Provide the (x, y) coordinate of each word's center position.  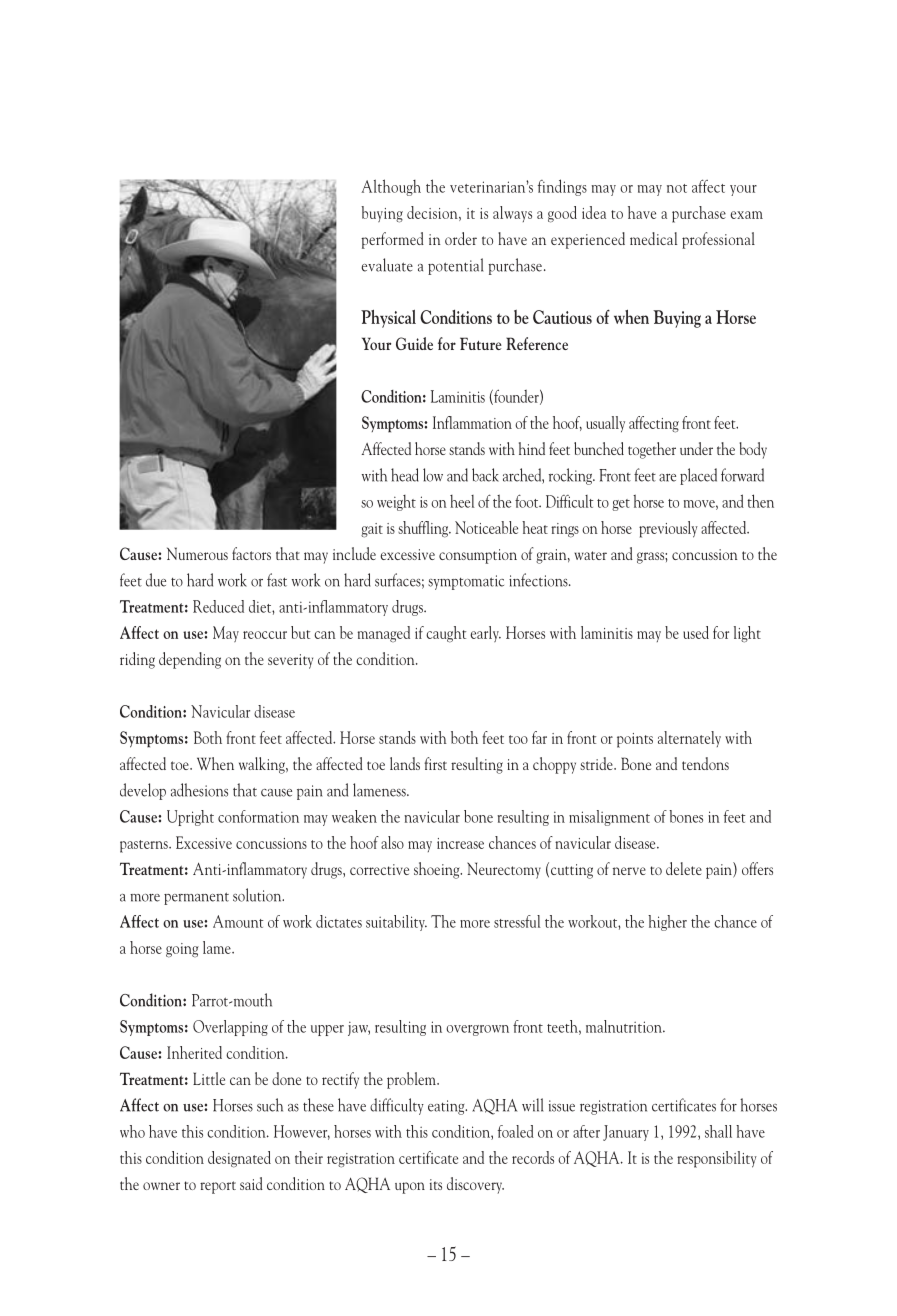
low (433, 475)
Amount (238, 921)
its (436, 1184)
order (461, 238)
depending (190, 660)
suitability (396, 923)
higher (667, 923)
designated (239, 1159)
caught (446, 634)
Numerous (197, 553)
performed (392, 240)
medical (653, 238)
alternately (689, 739)
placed (698, 476)
